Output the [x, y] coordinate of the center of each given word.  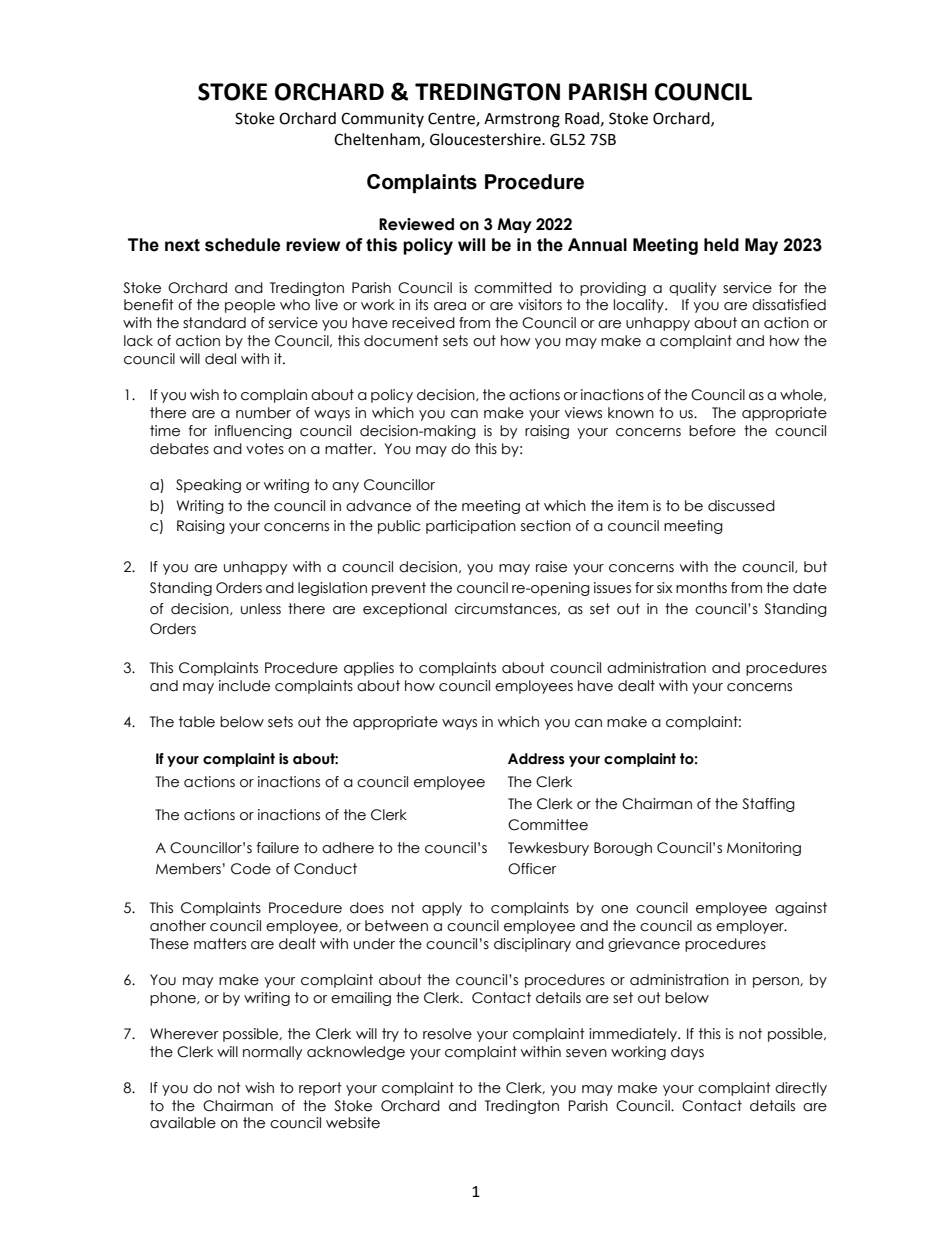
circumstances [507, 609]
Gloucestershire [486, 139]
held [721, 245]
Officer [532, 869]
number [263, 413]
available [183, 1123]
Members [188, 869]
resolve [447, 1034]
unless [261, 609]
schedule [242, 245]
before [712, 431]
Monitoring [764, 849]
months [701, 588]
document [401, 341]
